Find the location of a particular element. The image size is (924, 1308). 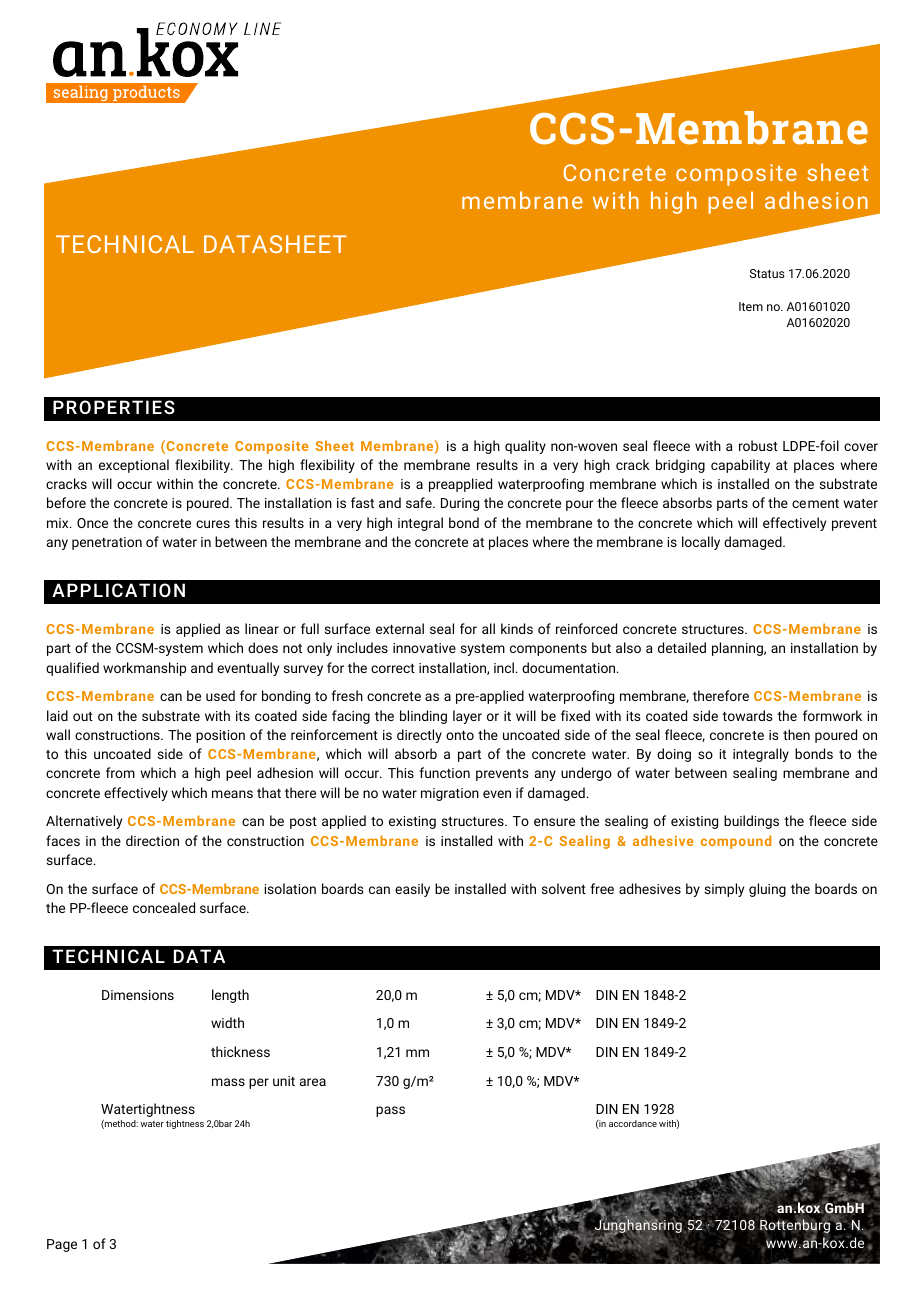

accordance is located at coordinates (633, 1123).
